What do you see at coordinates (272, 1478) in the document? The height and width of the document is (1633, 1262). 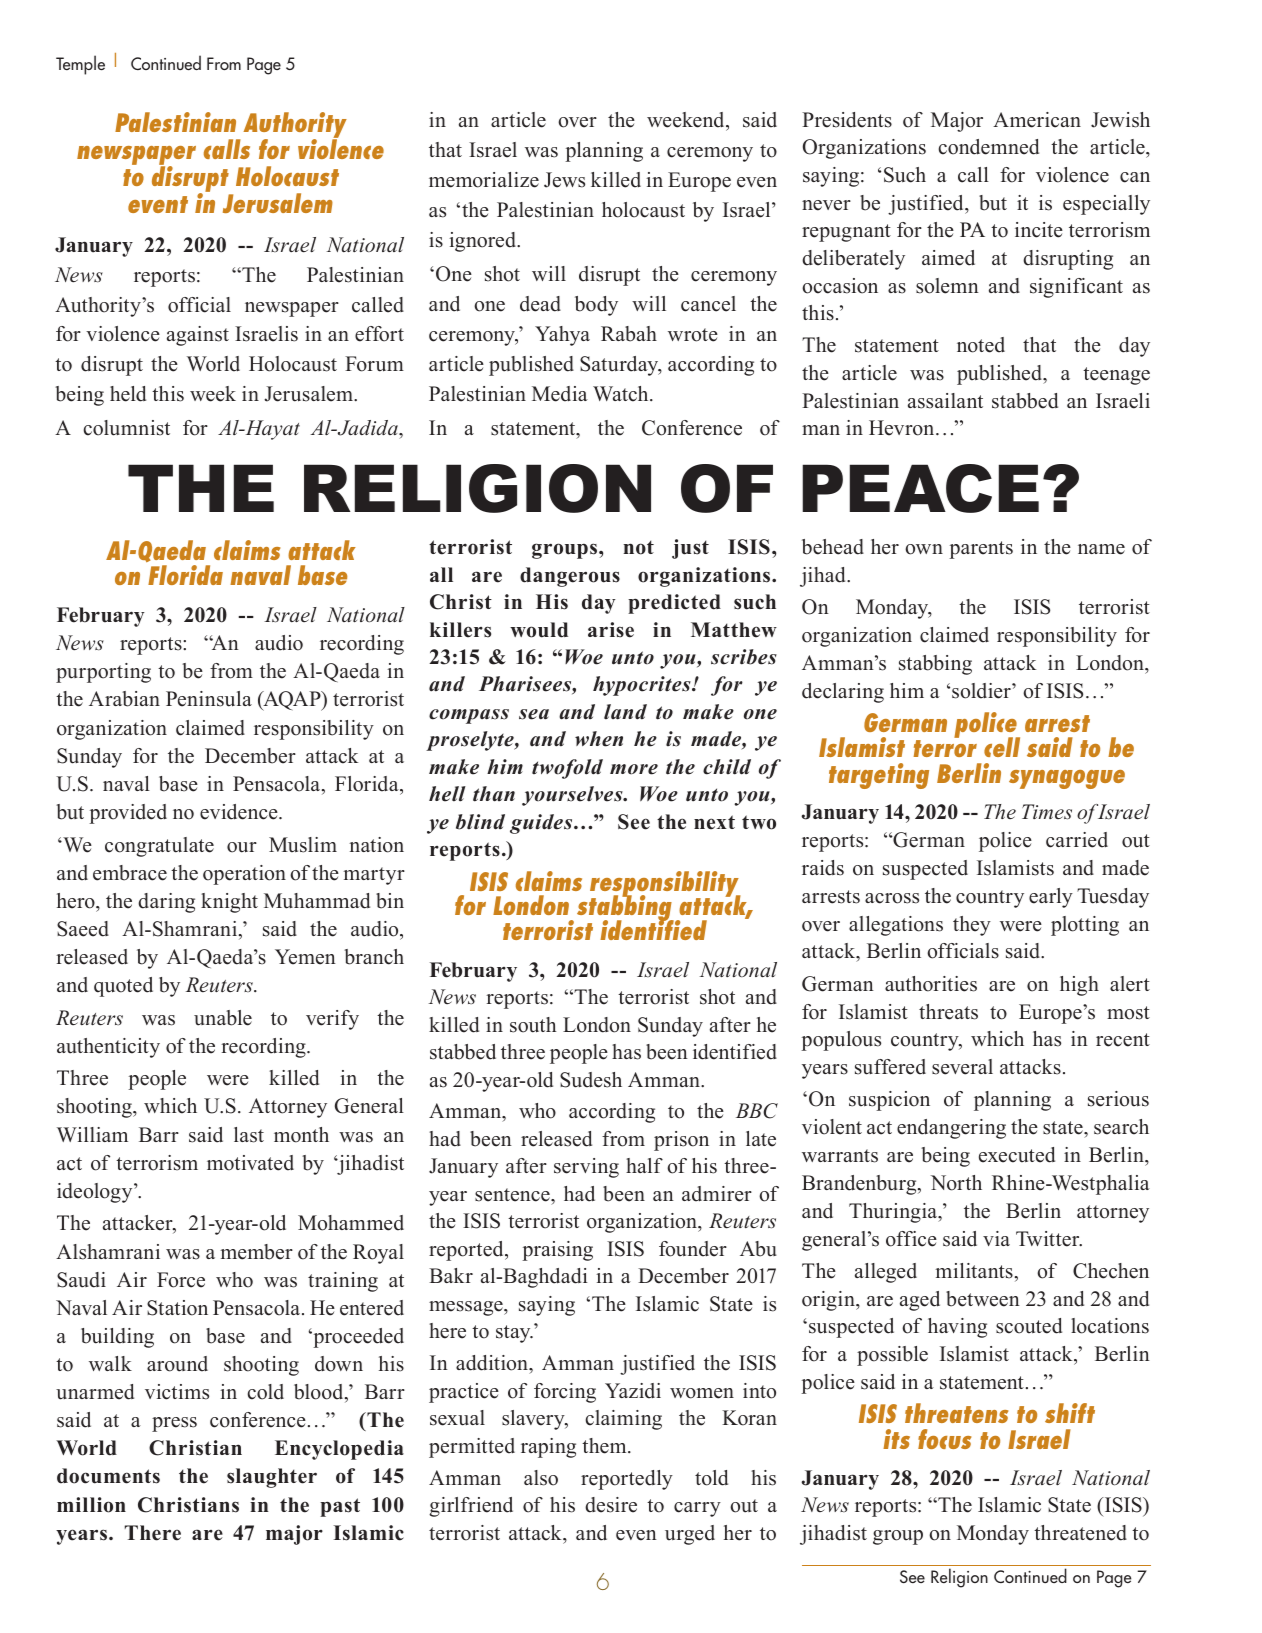 I see `slaughter` at bounding box center [272, 1478].
